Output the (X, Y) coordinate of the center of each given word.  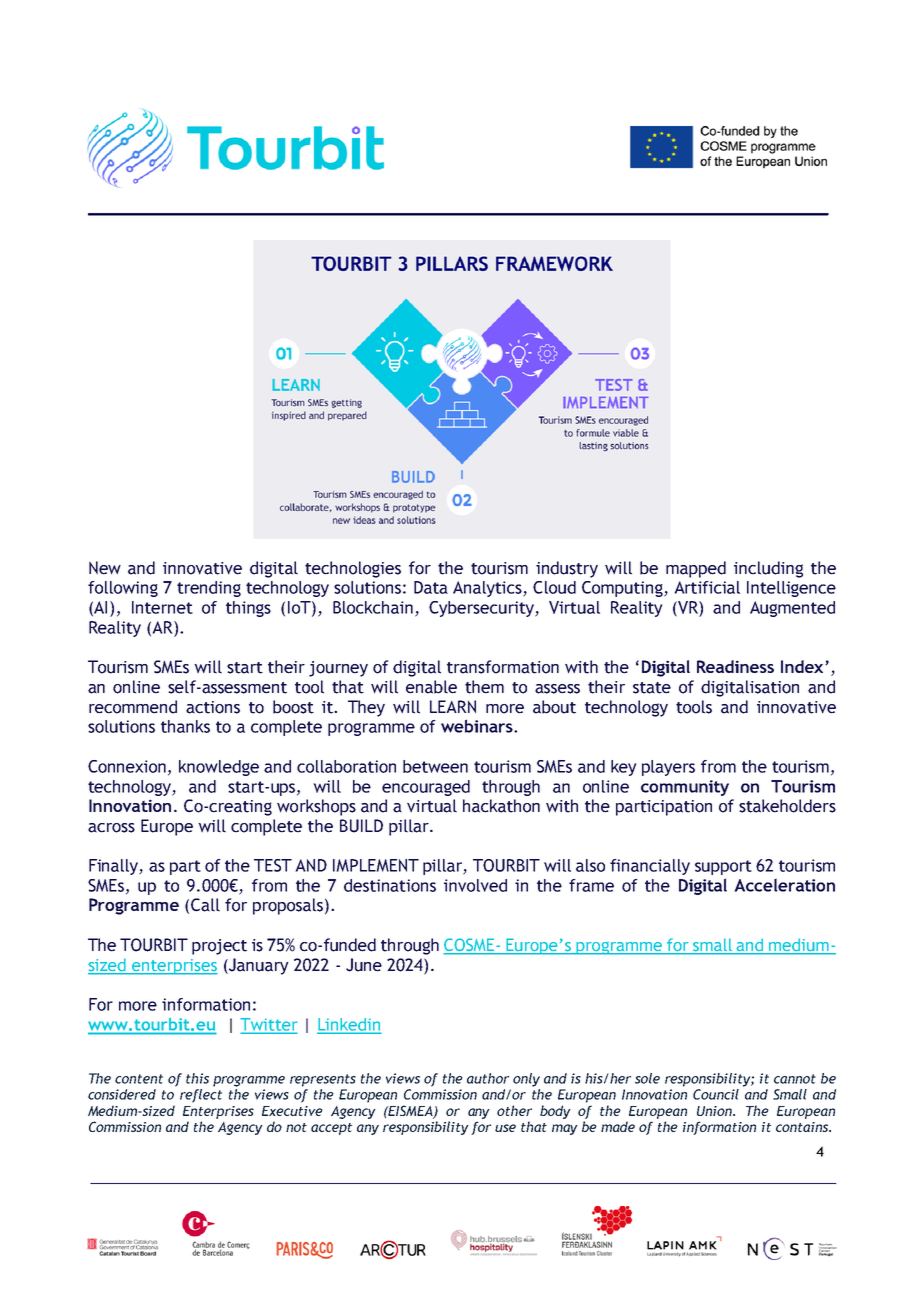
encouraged (426, 788)
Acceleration (784, 885)
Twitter (268, 1025)
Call (205, 905)
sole (647, 1078)
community (685, 788)
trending (209, 589)
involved (475, 885)
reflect (201, 1096)
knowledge (219, 768)
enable (431, 687)
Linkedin (349, 1025)
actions (213, 707)
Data (431, 587)
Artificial (707, 587)
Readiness (735, 666)
